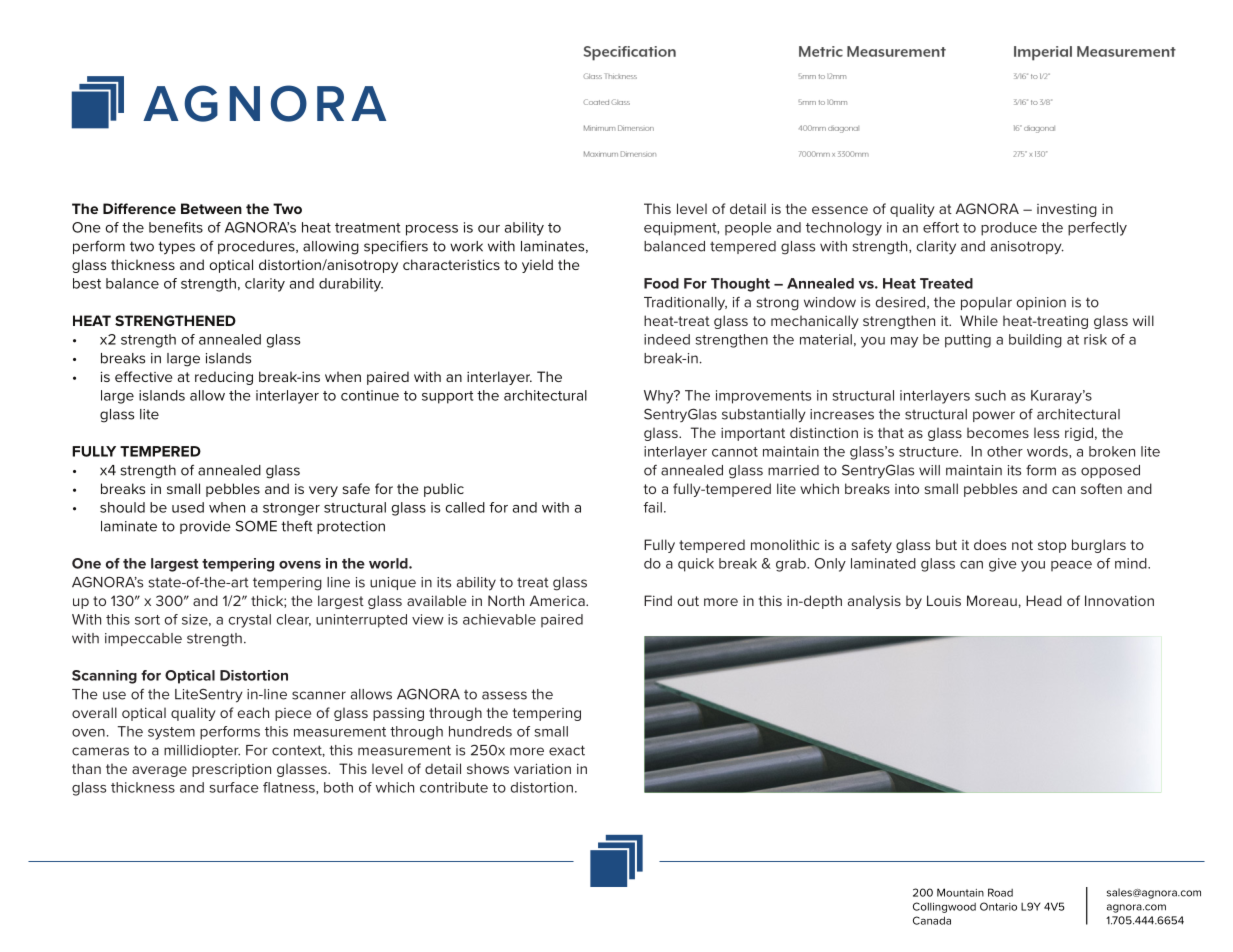  I want to click on produce, so click(1009, 229).
